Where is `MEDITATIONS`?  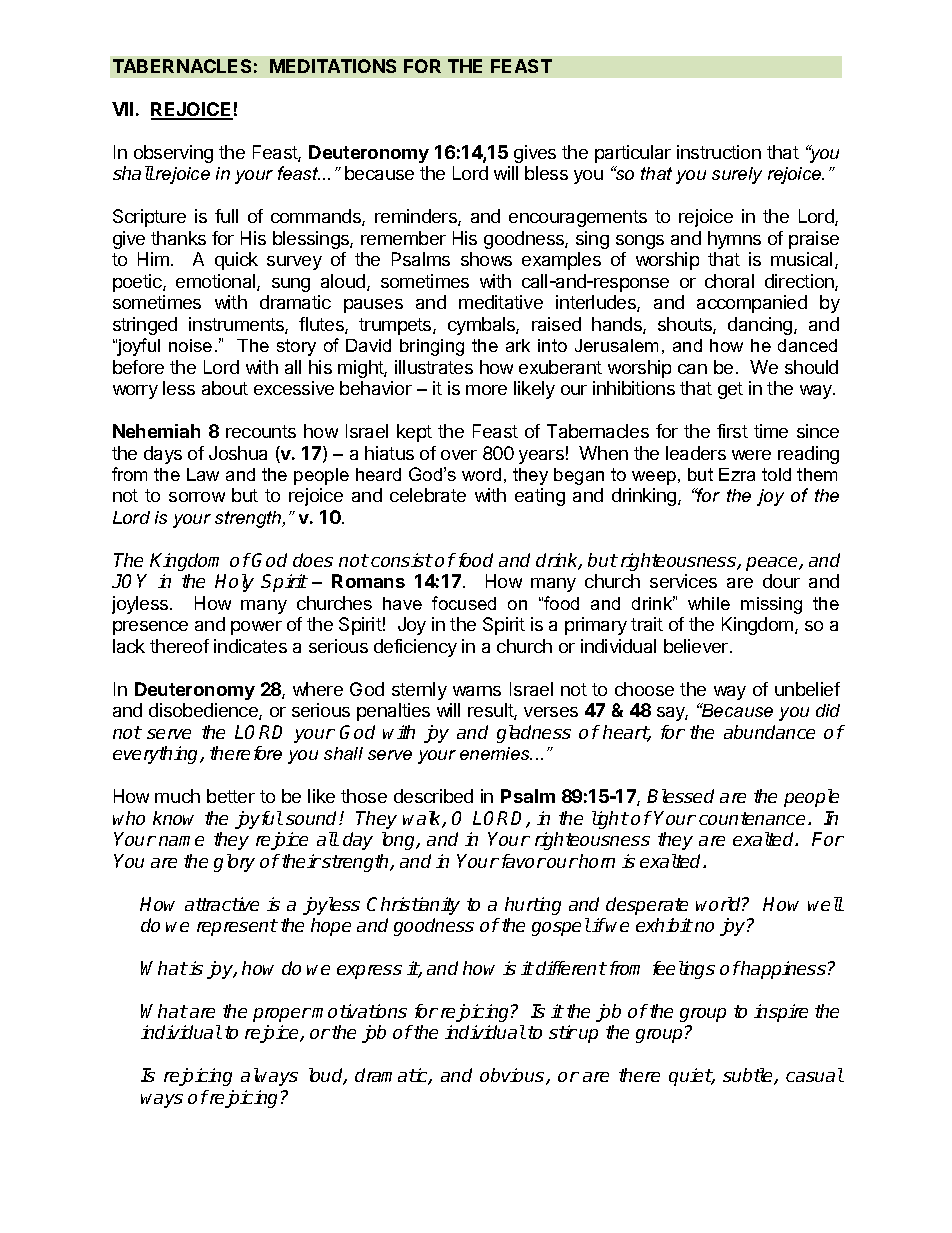
MEDITATIONS is located at coordinates (333, 66).
